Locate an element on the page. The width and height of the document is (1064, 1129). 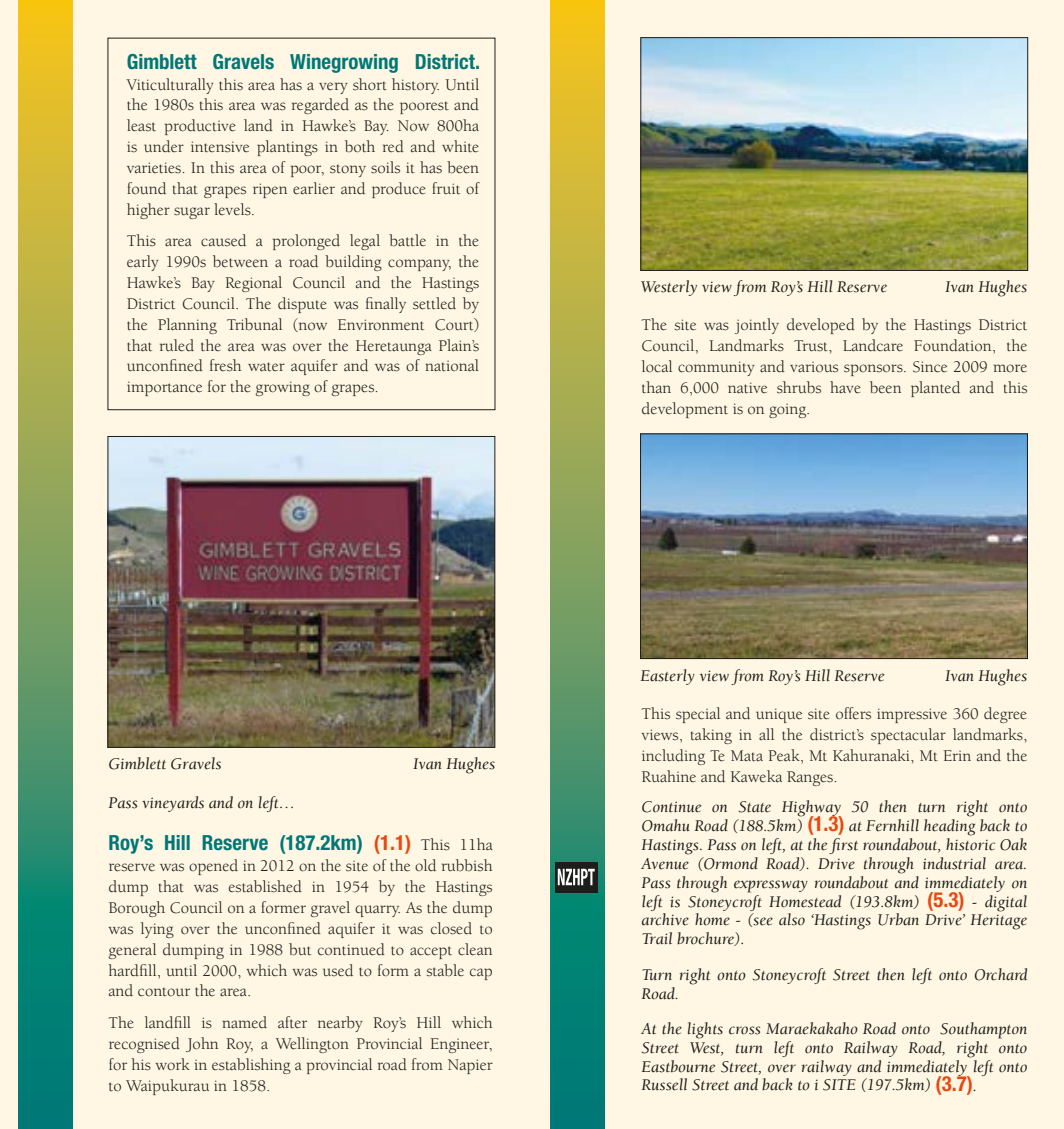
white is located at coordinates (460, 146).
